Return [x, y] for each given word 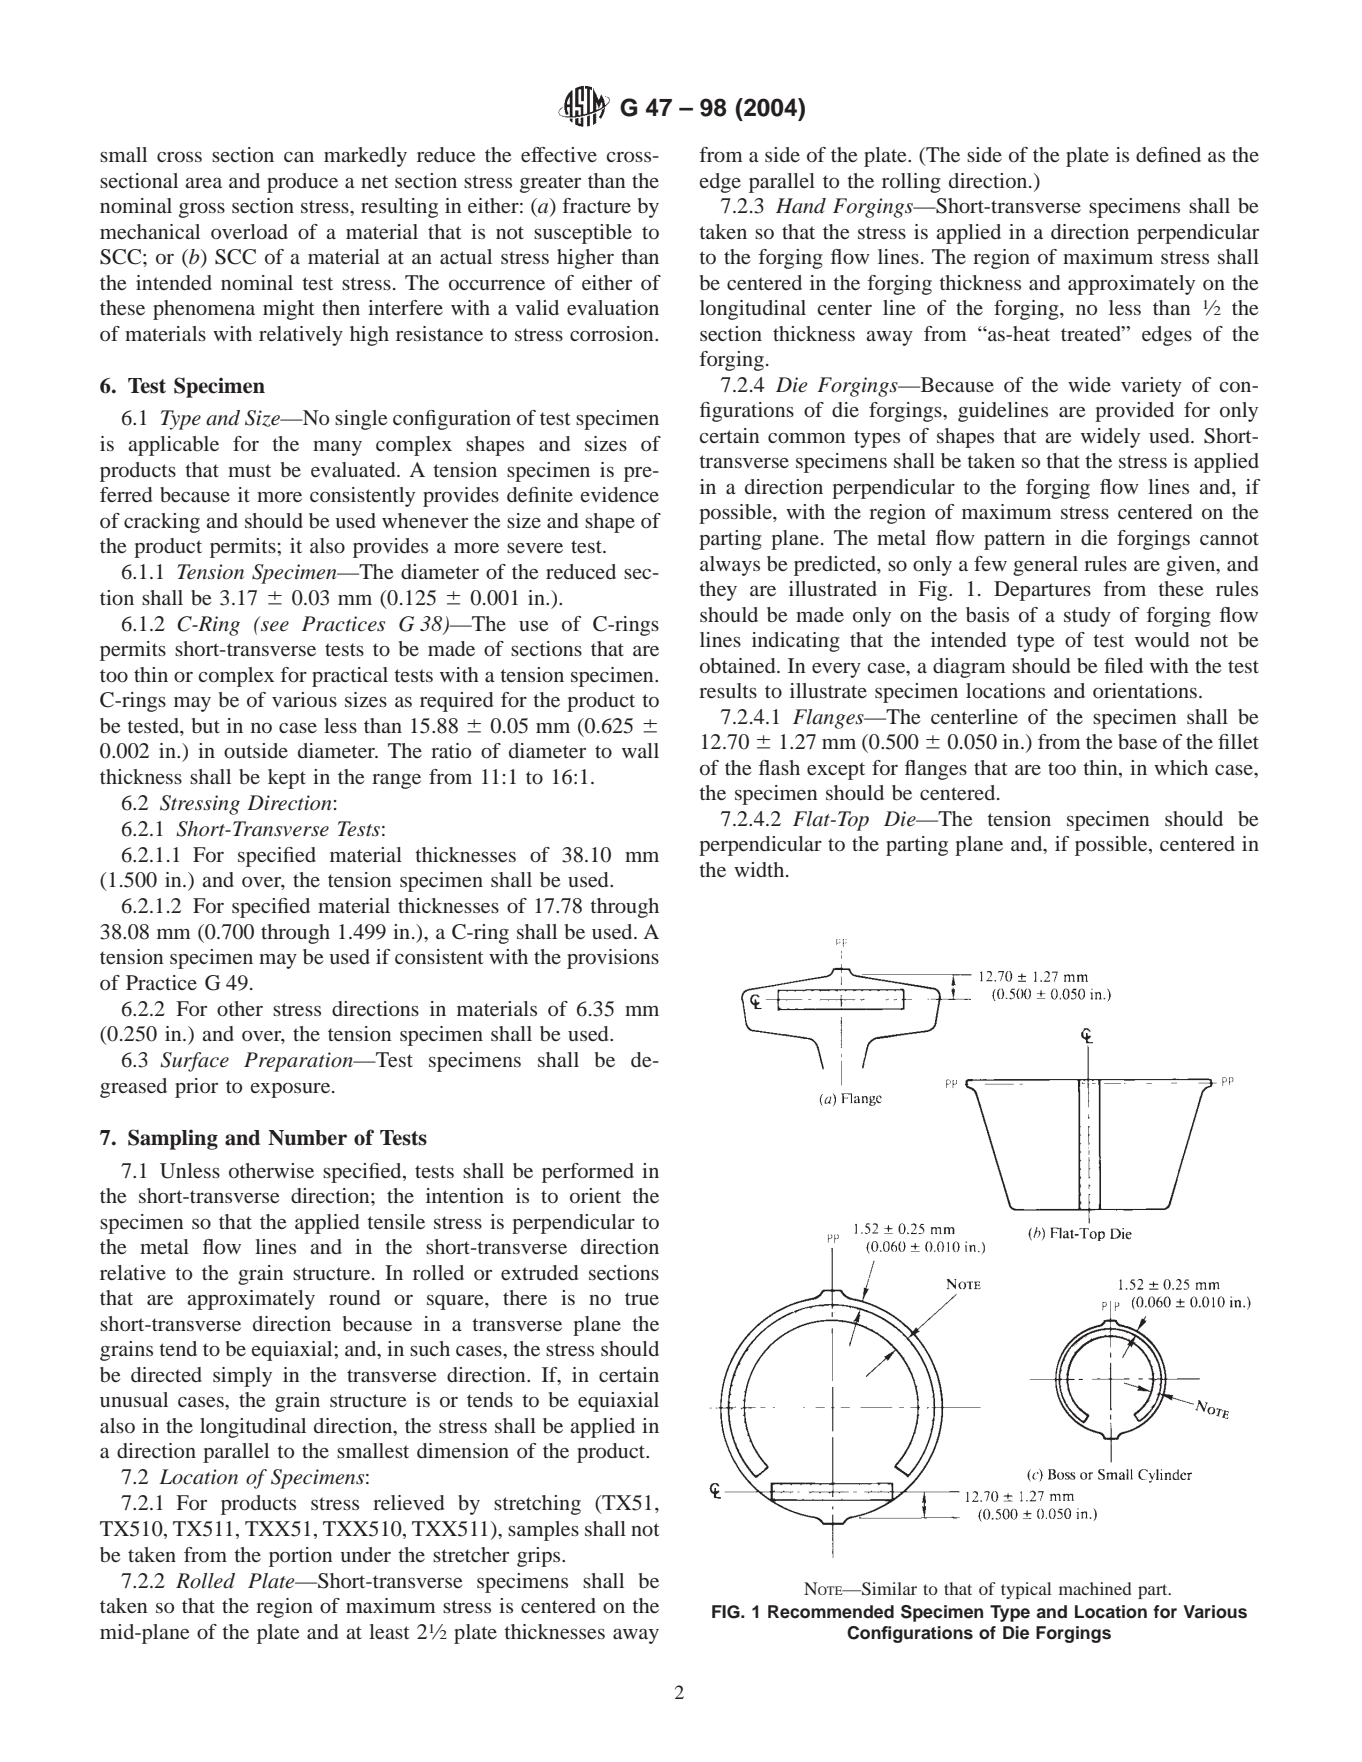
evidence [620, 494]
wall [640, 750]
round [354, 1297]
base [1137, 741]
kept [287, 779]
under [365, 1554]
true [642, 1298]
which [1181, 767]
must [249, 470]
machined [1095, 1588]
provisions [613, 959]
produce [302, 183]
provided [1134, 412]
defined [1168, 154]
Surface [194, 1062]
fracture [596, 205]
